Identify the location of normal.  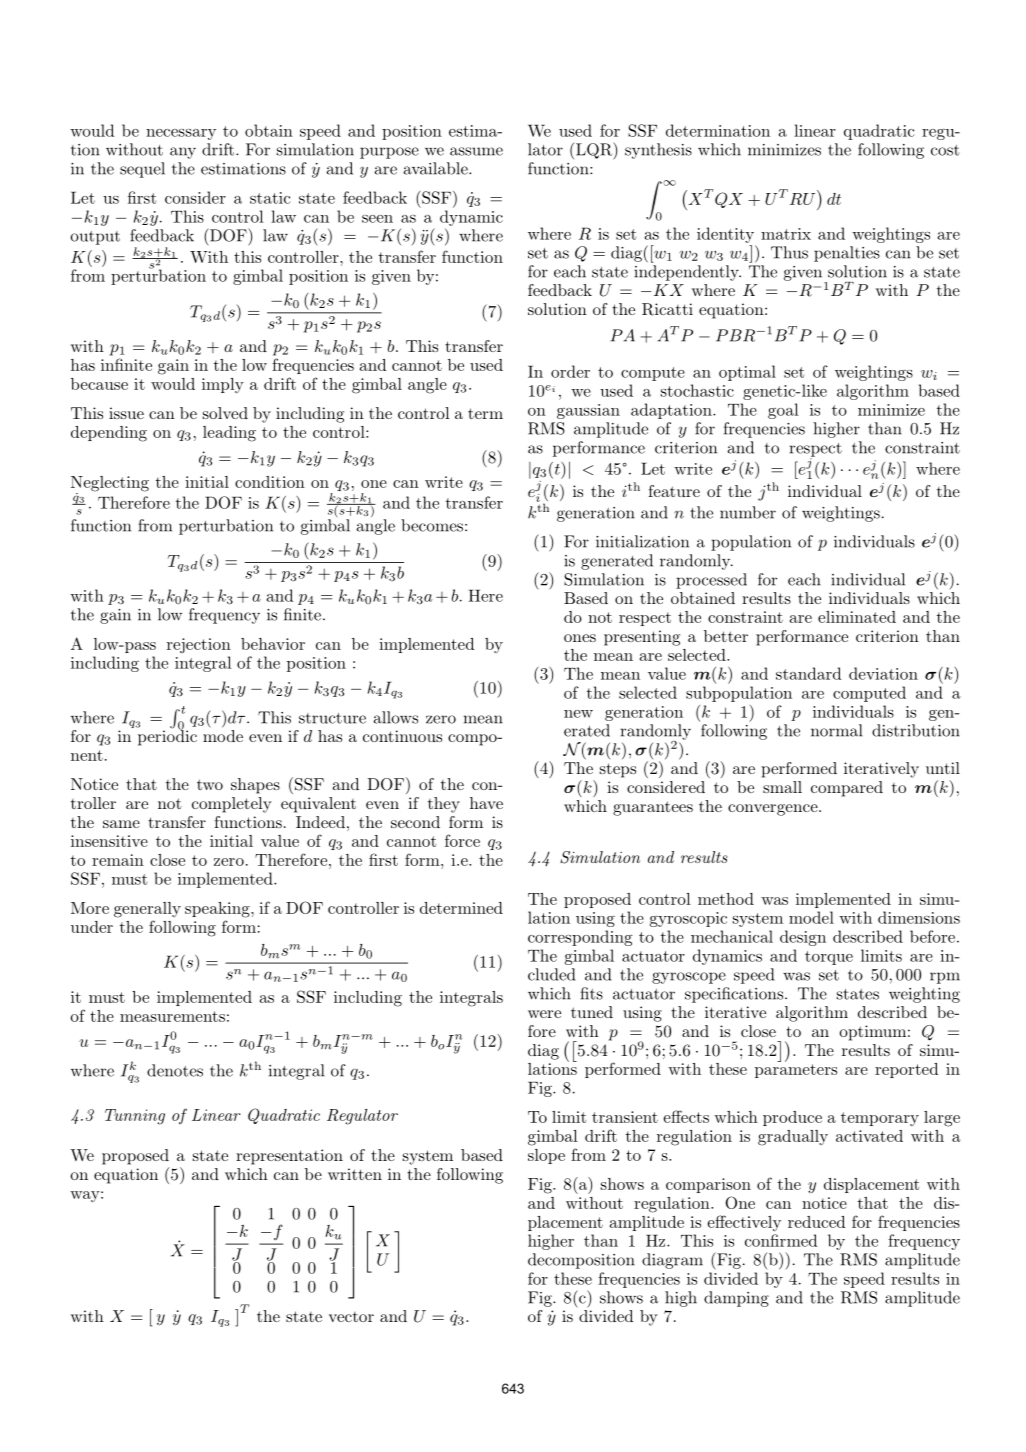
(836, 730).
